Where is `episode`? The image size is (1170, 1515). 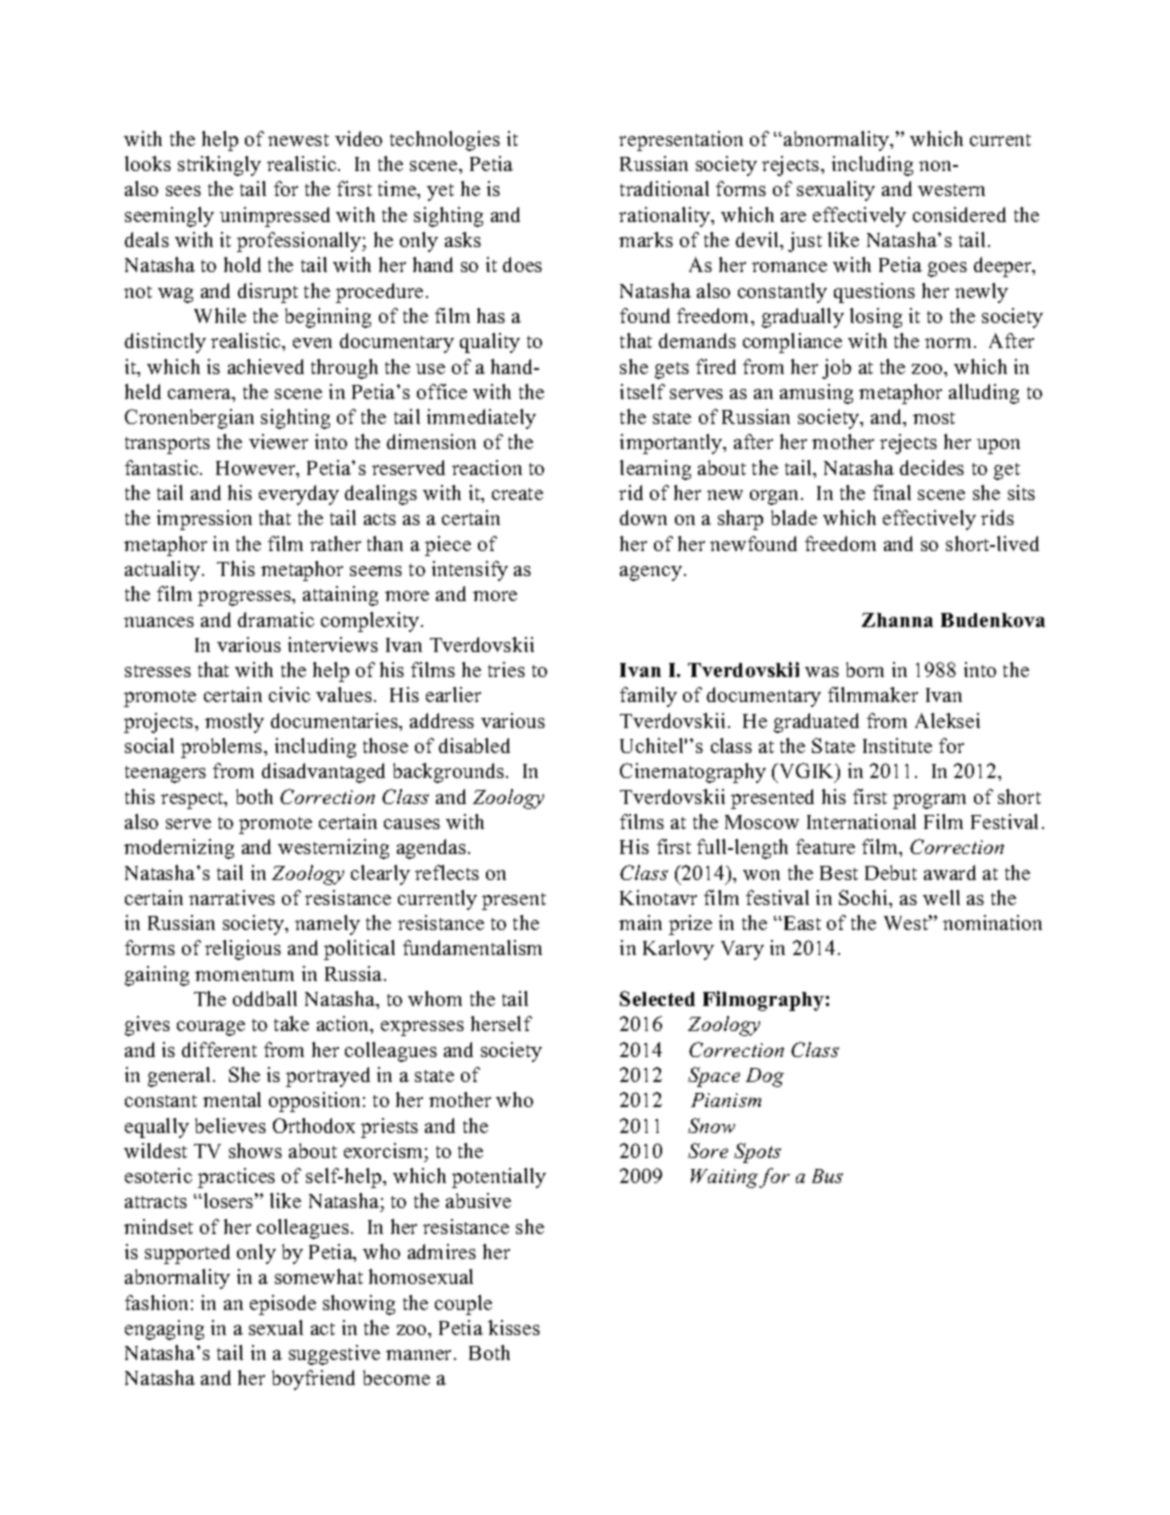 episode is located at coordinates (283, 1305).
